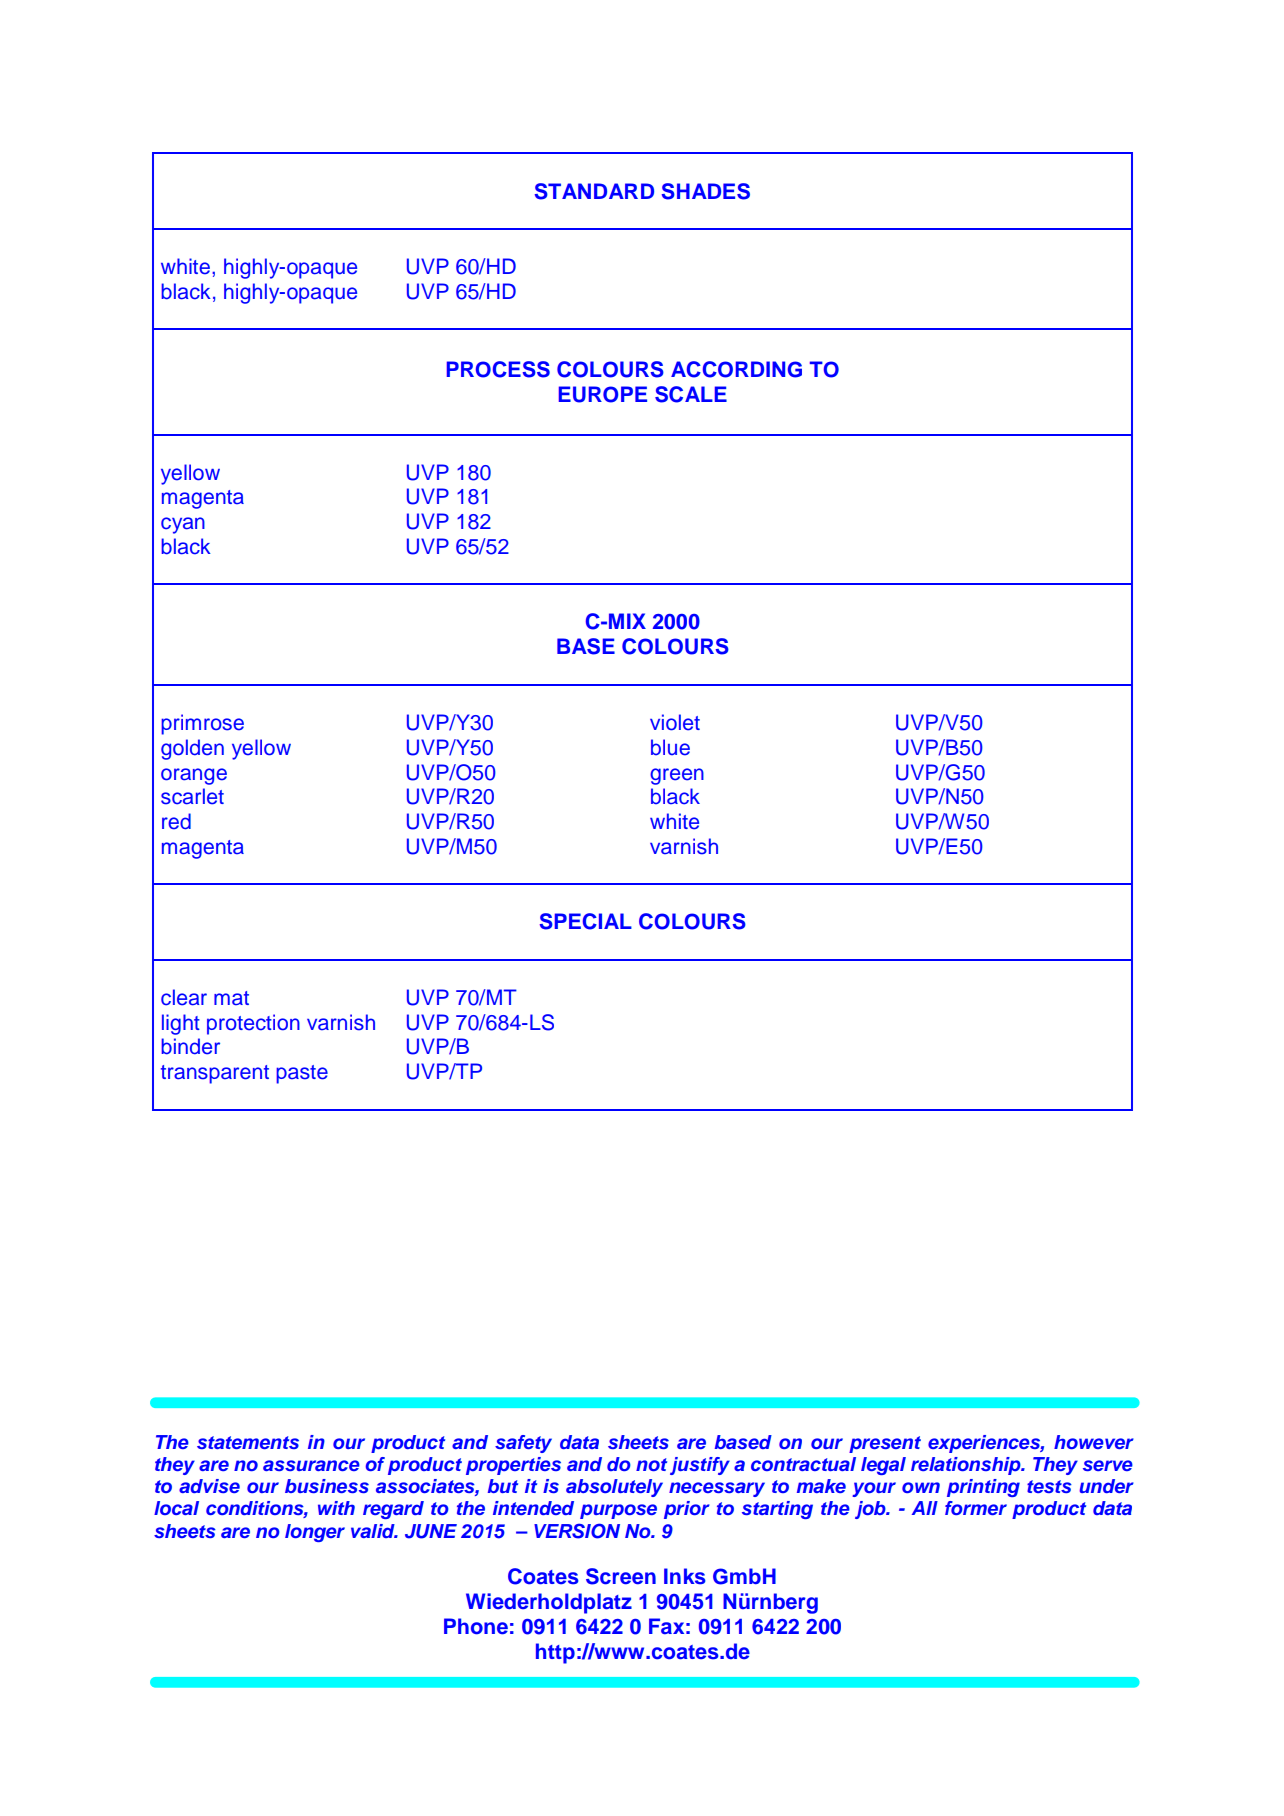 The image size is (1284, 1816). What do you see at coordinates (594, 191) in the page?
I see `STANDARD` at bounding box center [594, 191].
